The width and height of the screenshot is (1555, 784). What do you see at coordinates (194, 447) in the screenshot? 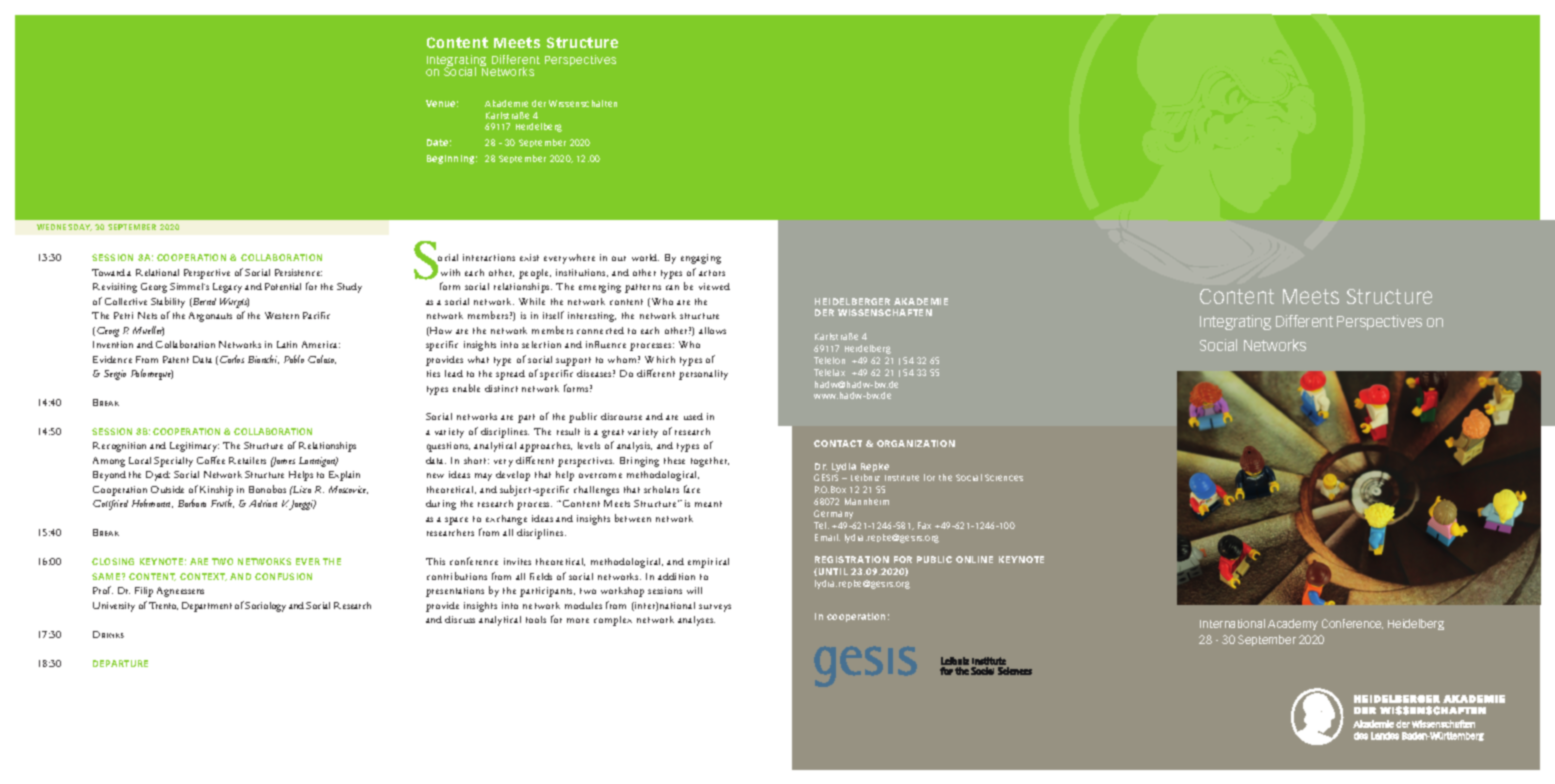
I see `Legitimacy` at bounding box center [194, 447].
